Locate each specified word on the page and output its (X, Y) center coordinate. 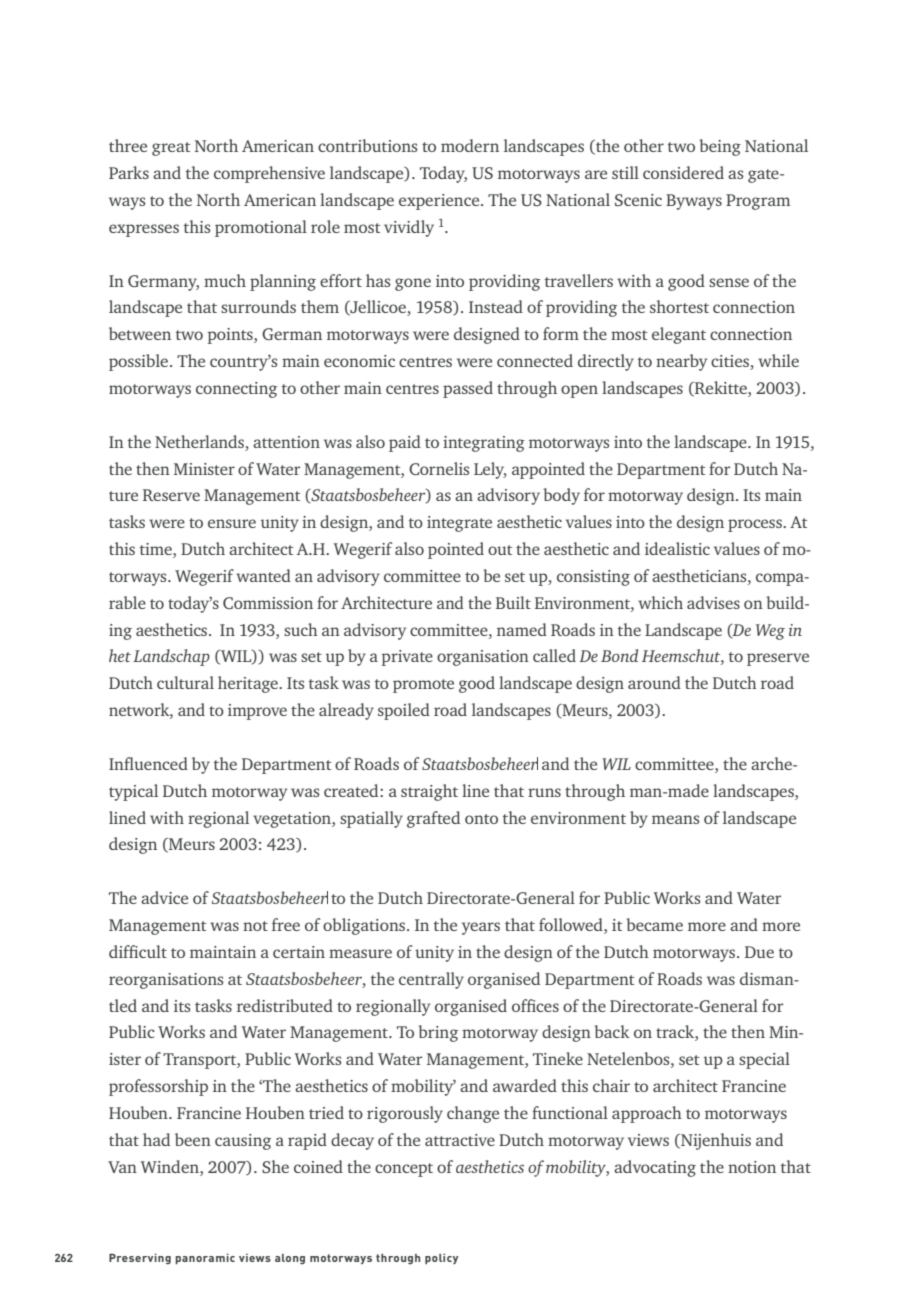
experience (440, 202)
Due (759, 952)
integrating (484, 444)
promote (423, 686)
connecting (236, 390)
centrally (431, 980)
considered (683, 172)
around (654, 682)
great (171, 149)
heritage (249, 684)
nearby (681, 362)
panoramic (205, 1258)
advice (164, 897)
